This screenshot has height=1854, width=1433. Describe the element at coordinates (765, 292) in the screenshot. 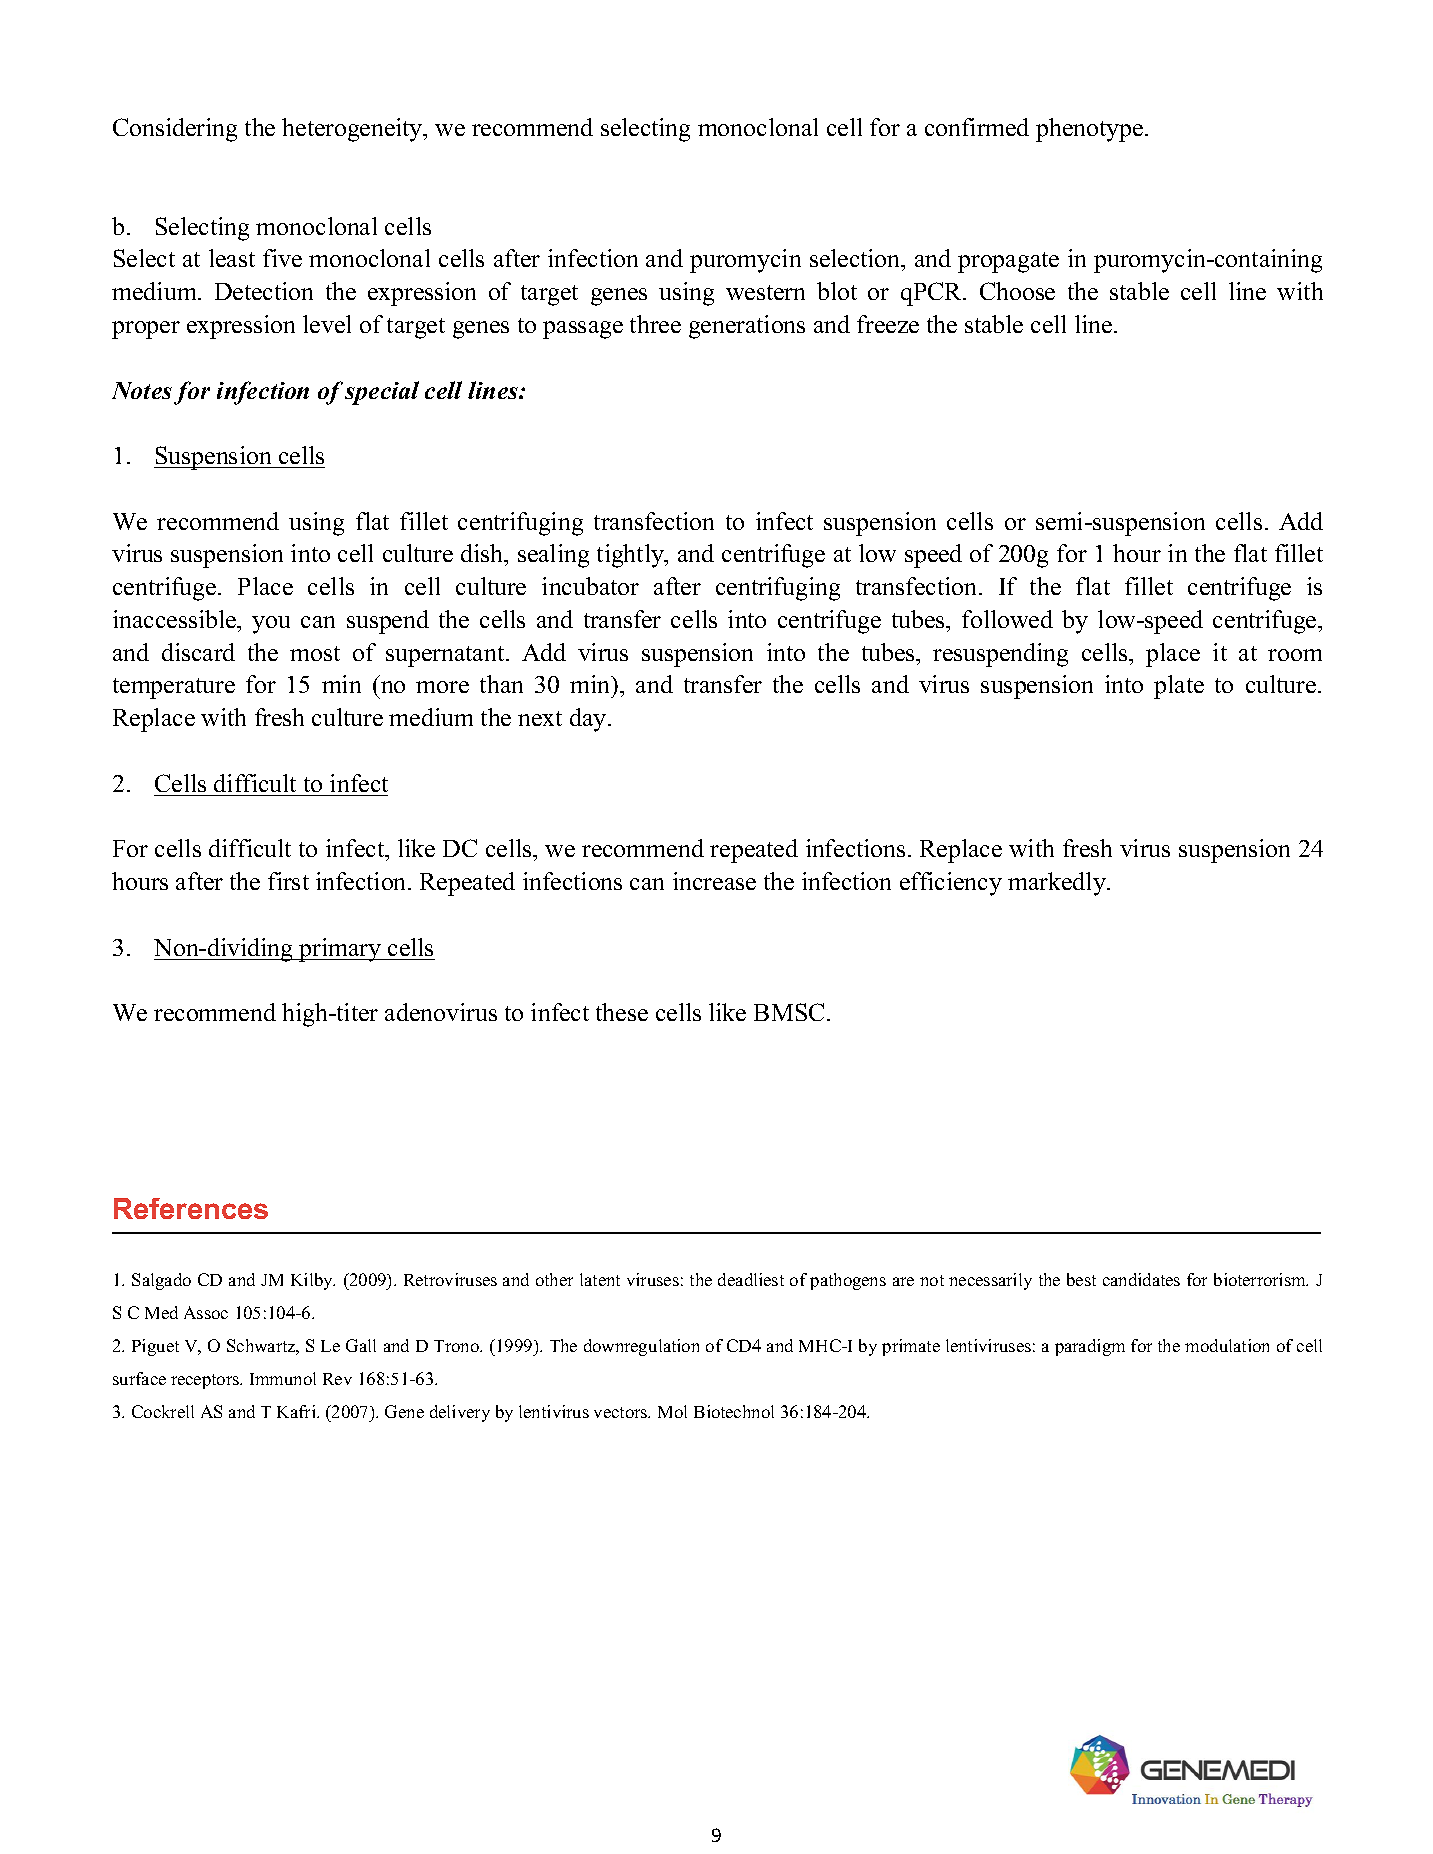

I see `western` at that location.
